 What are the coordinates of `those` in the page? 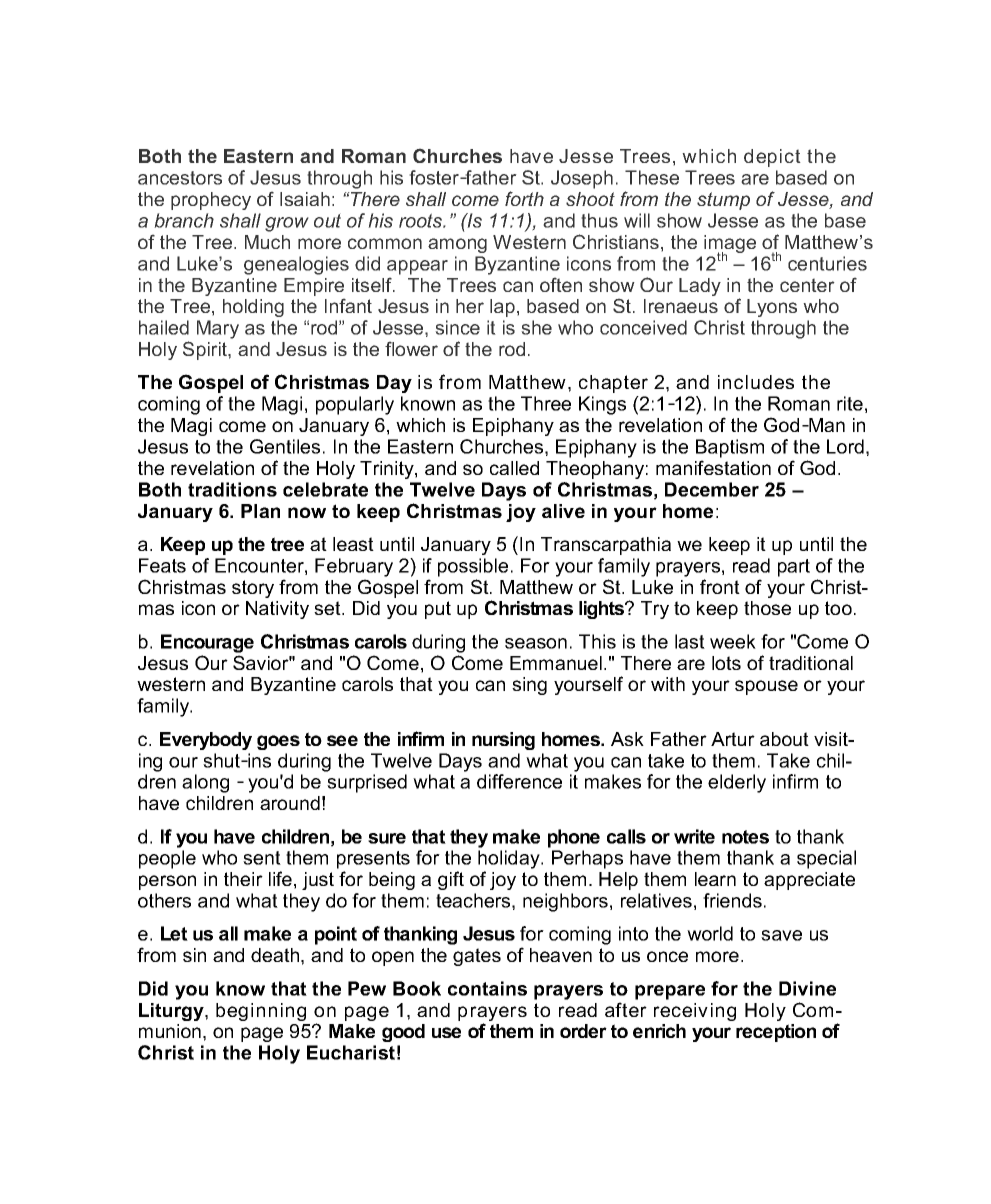 It's located at (767, 608).
